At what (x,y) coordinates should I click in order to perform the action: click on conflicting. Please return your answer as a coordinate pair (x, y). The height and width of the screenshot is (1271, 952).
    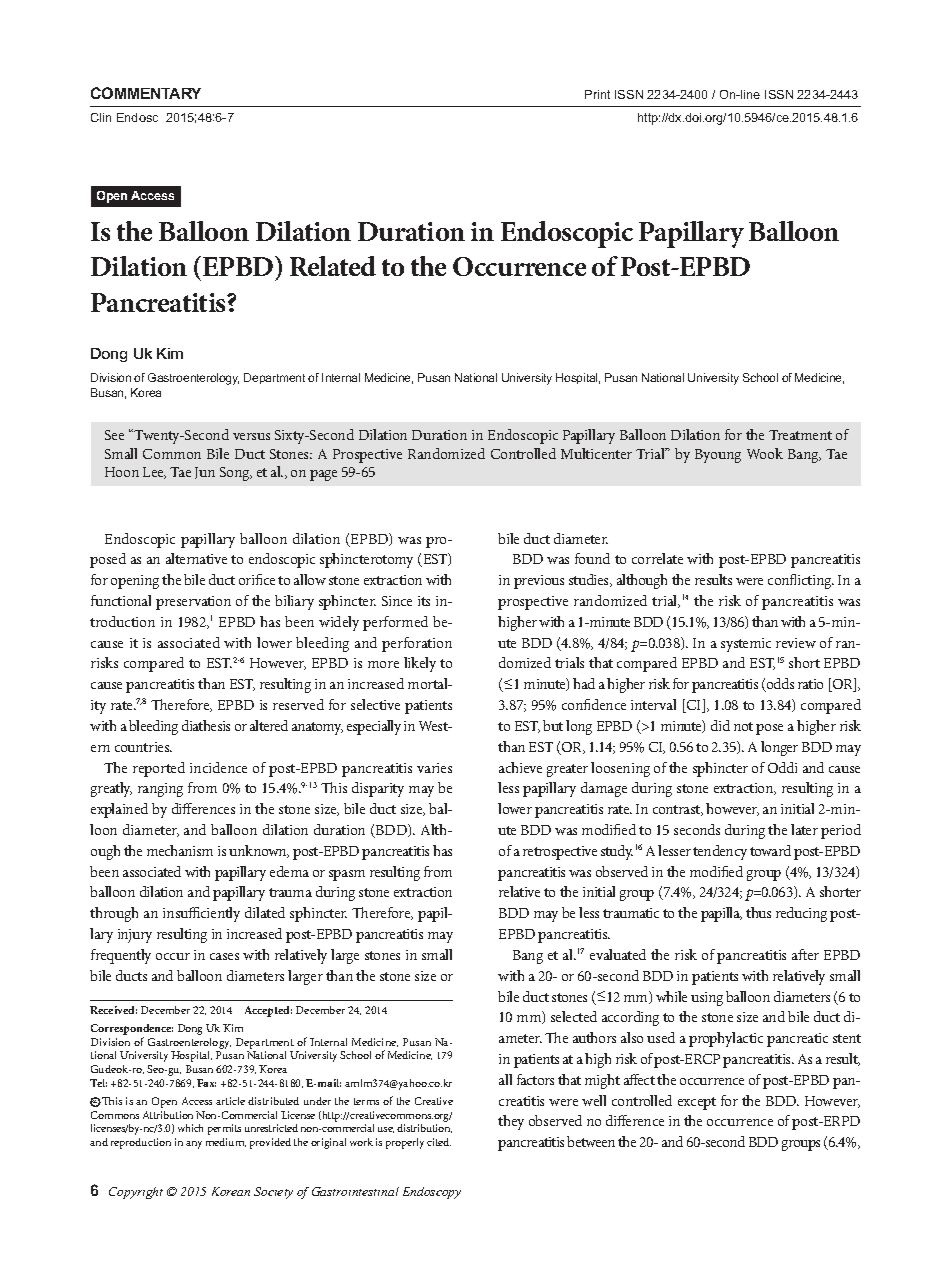
    Looking at the image, I should click on (801, 581).
